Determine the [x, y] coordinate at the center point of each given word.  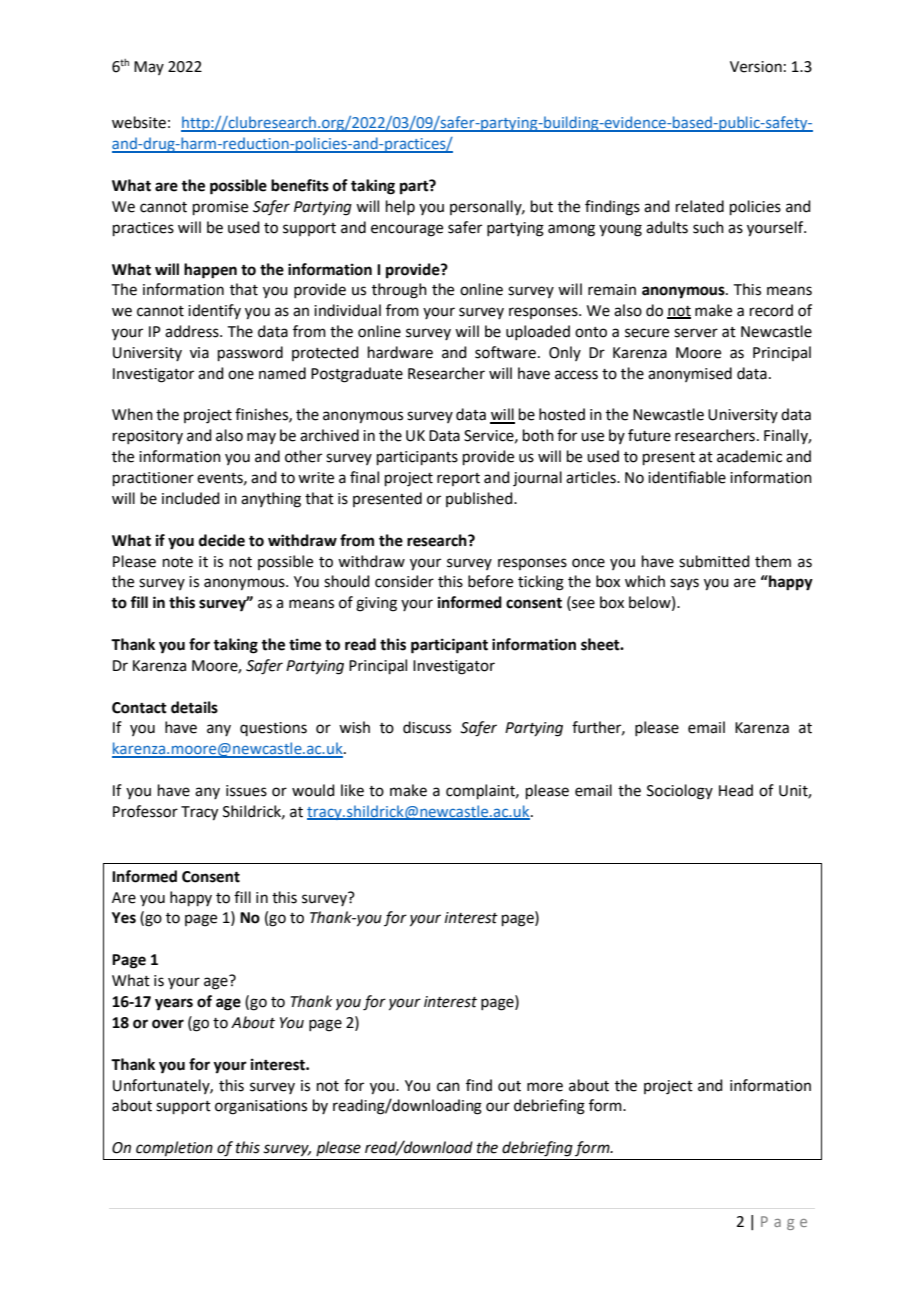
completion [174, 1148]
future [649, 435]
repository [148, 437]
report [458, 479]
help [400, 207]
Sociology [680, 792]
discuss [427, 727]
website [139, 122]
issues [246, 791]
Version [756, 67]
